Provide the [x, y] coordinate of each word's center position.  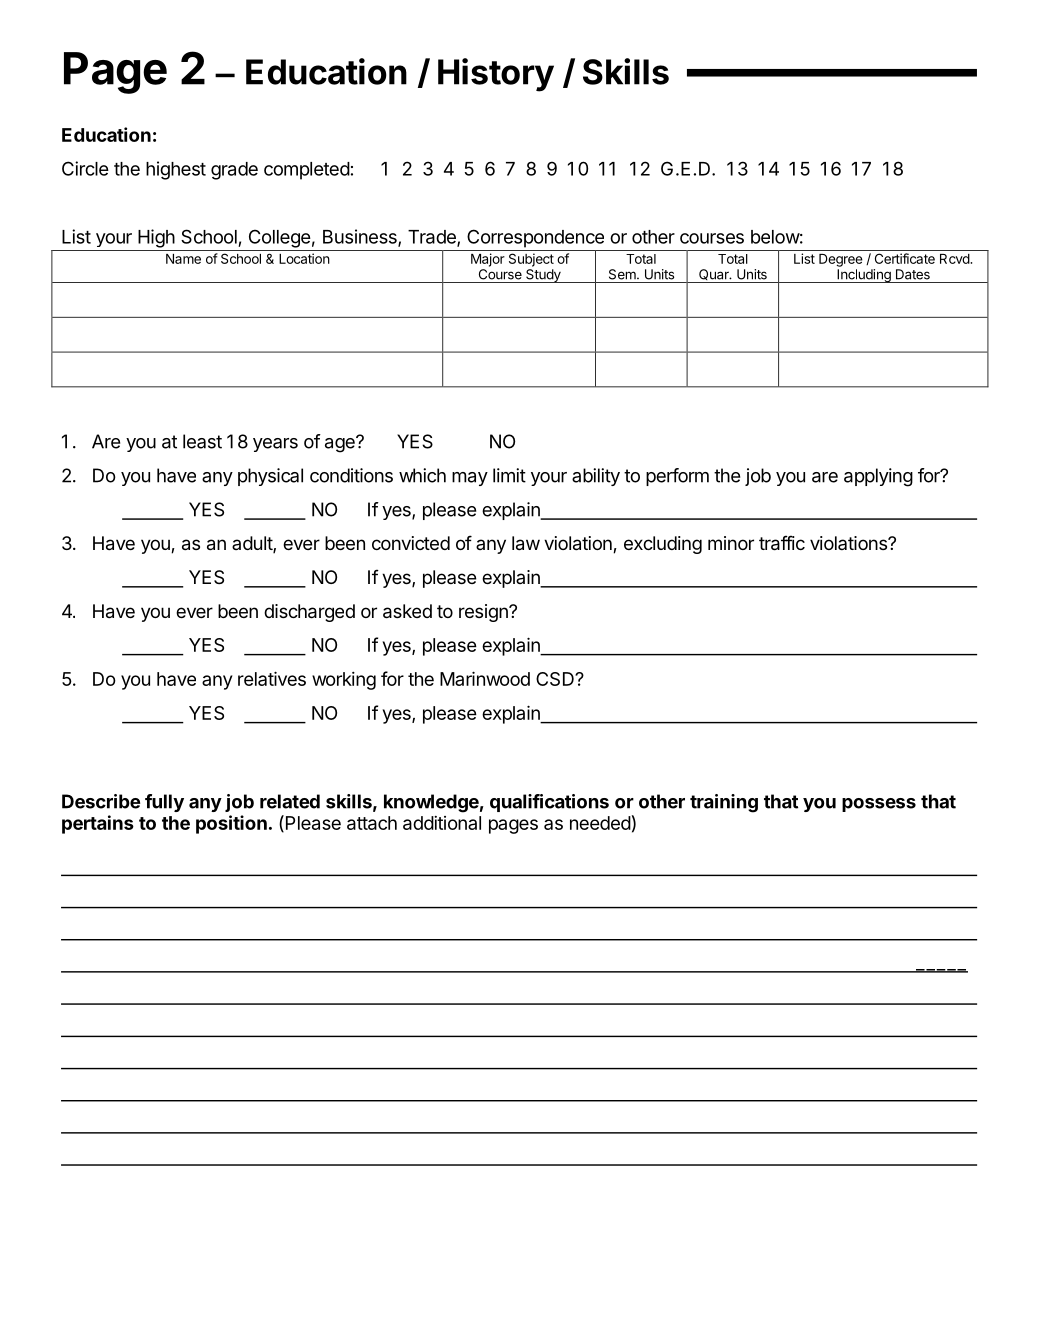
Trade [433, 238]
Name [183, 259]
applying [878, 477]
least [202, 441]
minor [731, 543]
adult [253, 544]
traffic [782, 543]
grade [234, 171]
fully [164, 803]
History [496, 75]
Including [864, 276]
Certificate [905, 258]
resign [484, 613]
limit [509, 475]
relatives [272, 678]
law [526, 543]
